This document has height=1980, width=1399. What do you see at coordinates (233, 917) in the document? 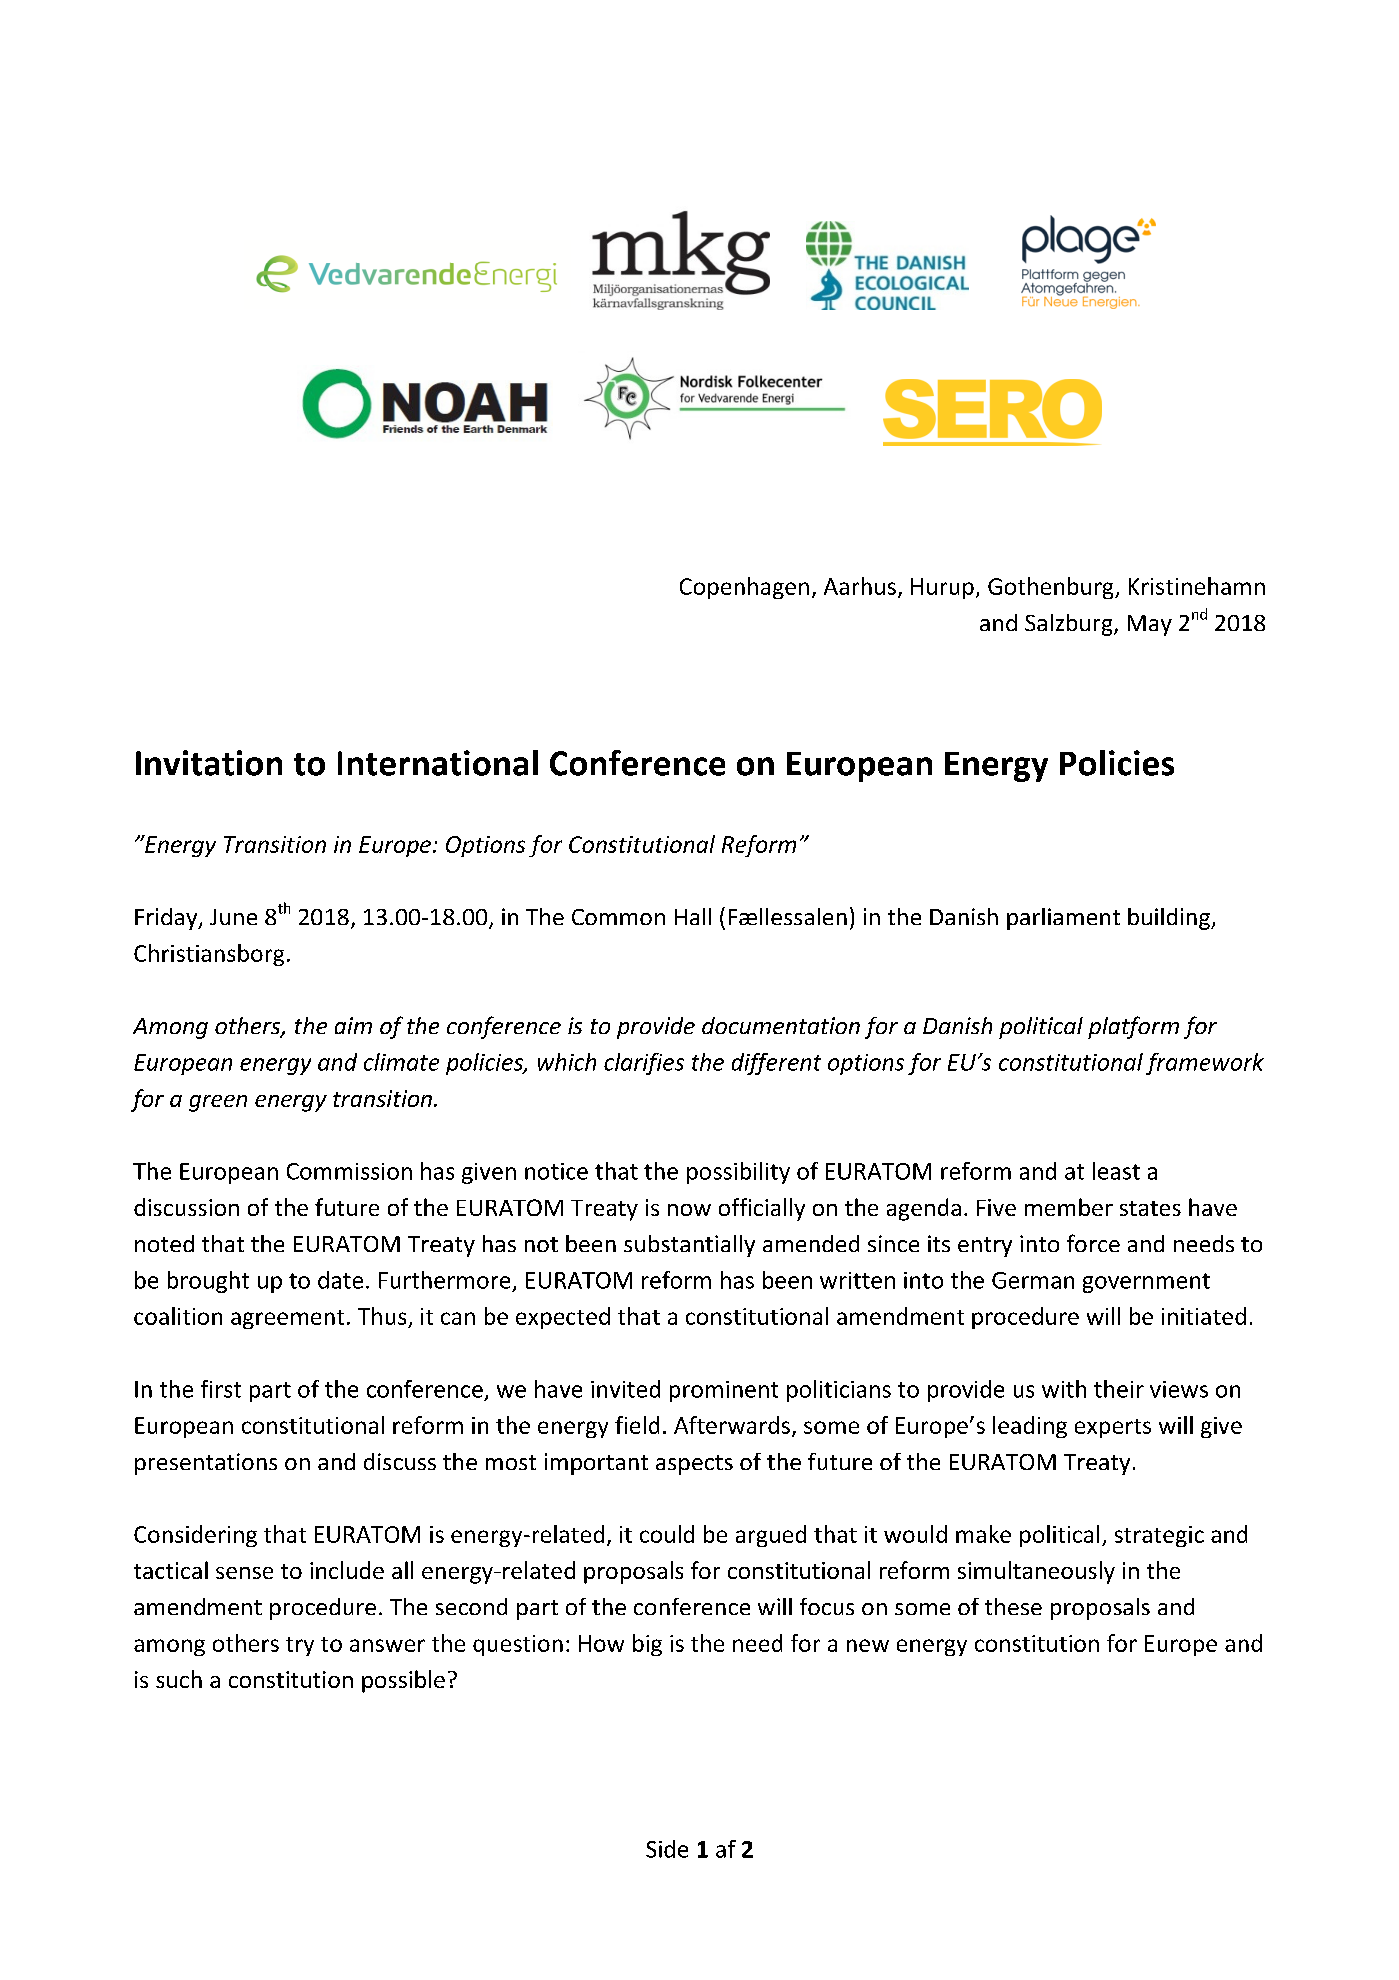
I see `June` at bounding box center [233, 917].
